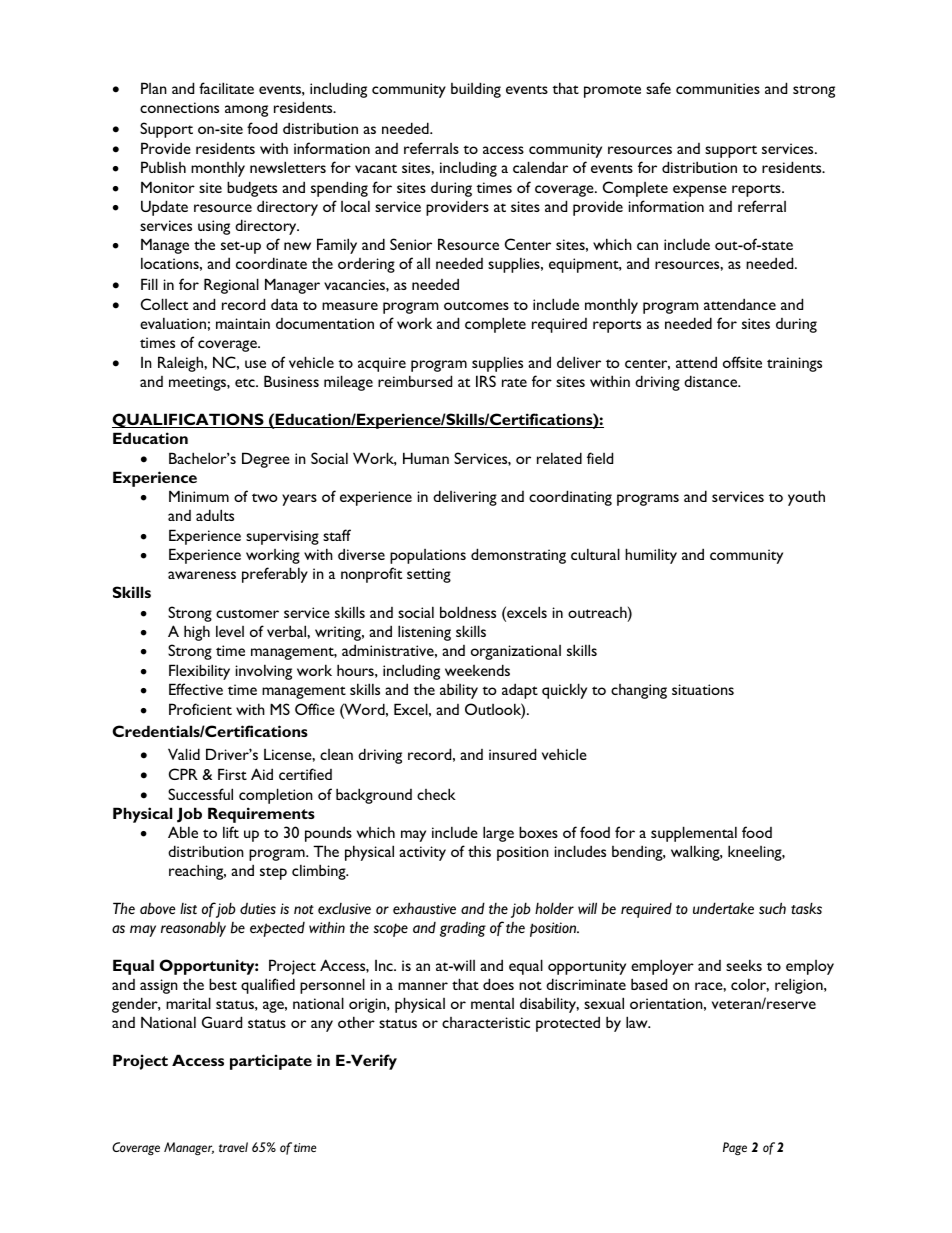  What do you see at coordinates (712, 381) in the image?
I see `distance` at bounding box center [712, 381].
